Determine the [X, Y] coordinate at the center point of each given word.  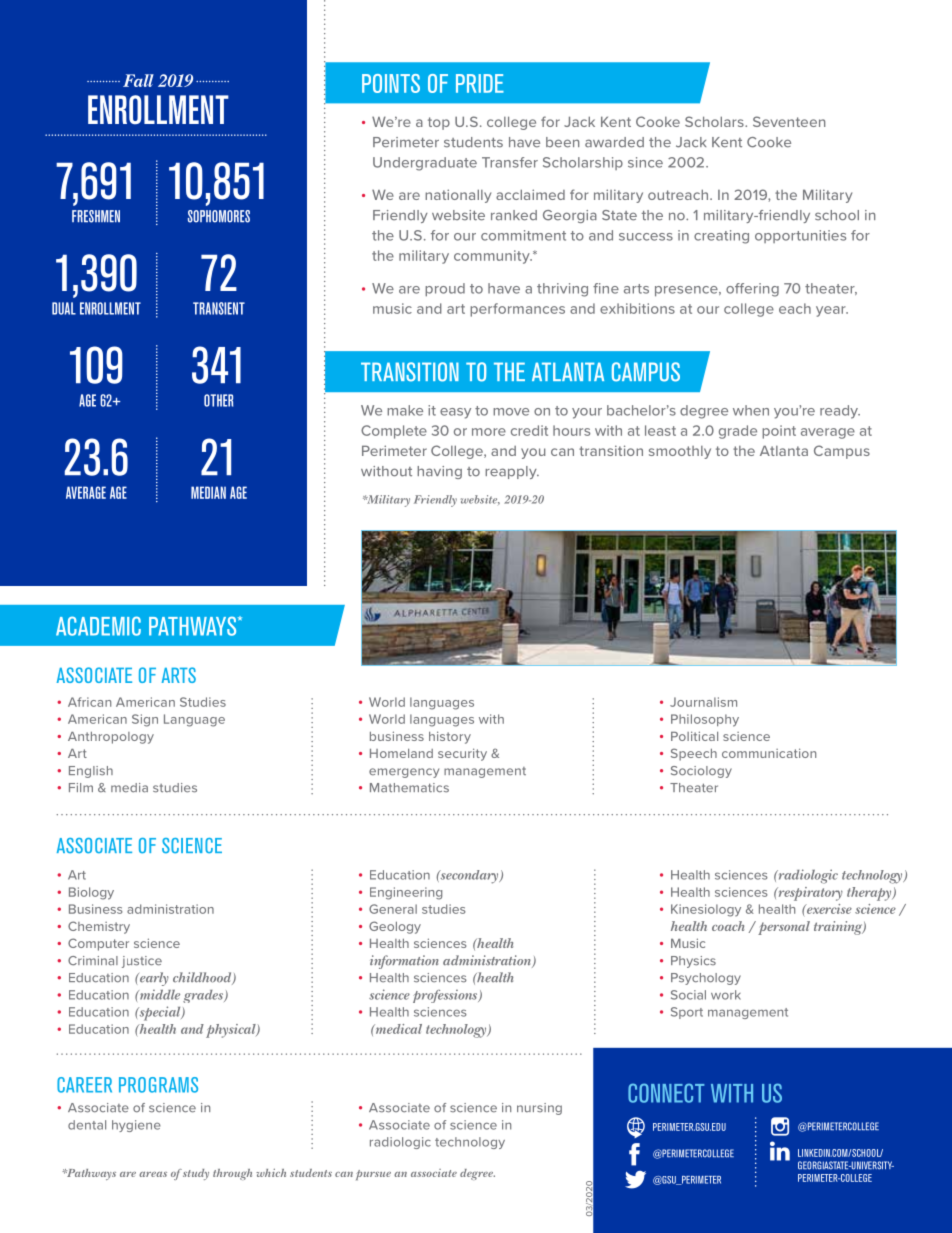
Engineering [406, 893]
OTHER [218, 400]
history [450, 737]
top [439, 123]
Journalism [703, 702]
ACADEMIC [98, 626]
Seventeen [789, 121]
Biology [91, 893]
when [751, 410]
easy [455, 413]
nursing [539, 1109]
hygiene [136, 1126]
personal [784, 928]
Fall [138, 80]
